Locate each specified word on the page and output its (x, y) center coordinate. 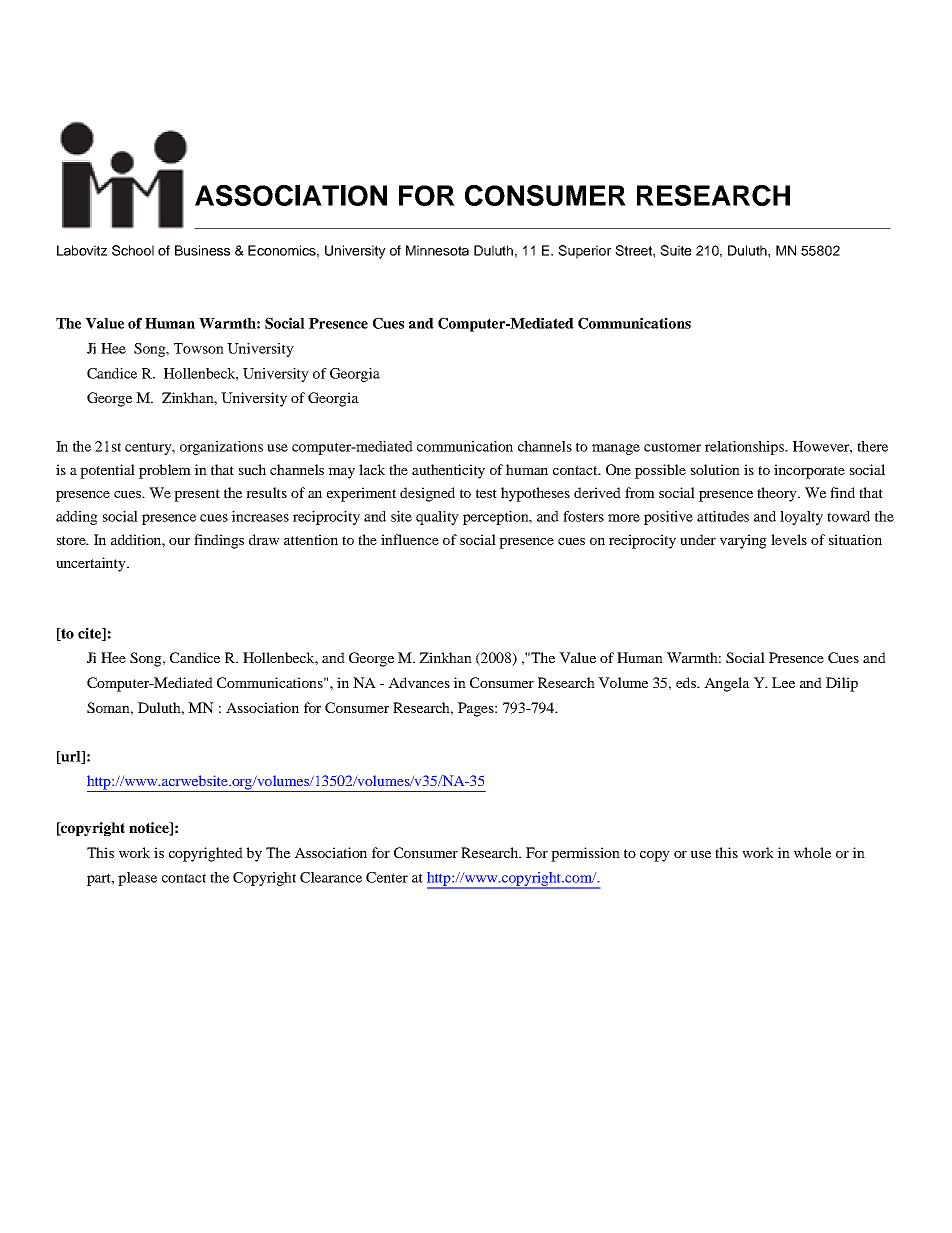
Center (387, 877)
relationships (746, 448)
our (179, 541)
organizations (221, 448)
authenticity (448, 471)
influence (410, 539)
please (137, 879)
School (133, 250)
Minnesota (437, 250)
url (71, 757)
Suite (675, 250)
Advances (419, 682)
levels (789, 539)
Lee (783, 682)
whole (812, 852)
